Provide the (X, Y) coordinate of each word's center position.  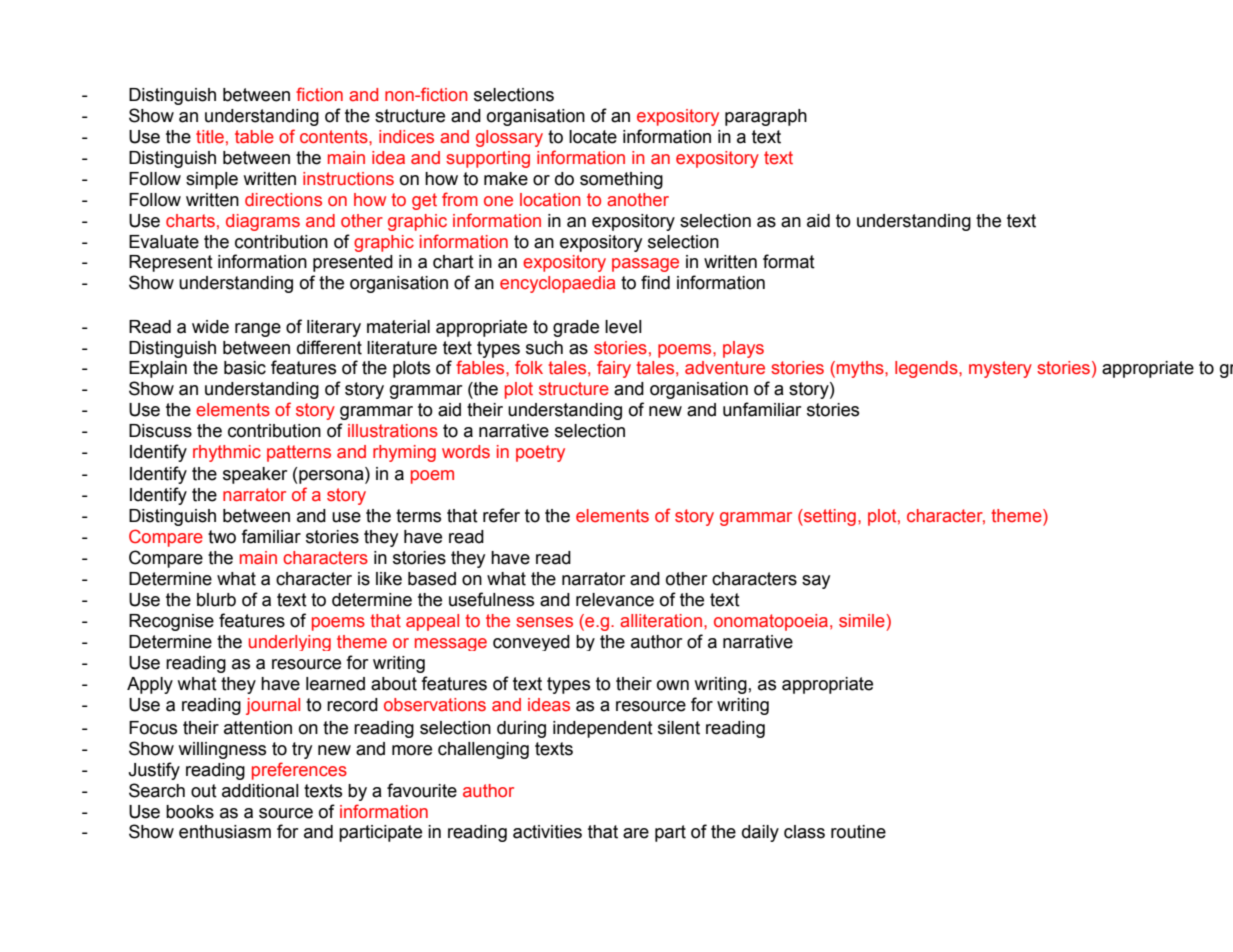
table (254, 137)
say (816, 582)
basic (245, 368)
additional (260, 791)
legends (927, 369)
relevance (615, 600)
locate (593, 137)
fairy (614, 369)
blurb (216, 600)
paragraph (766, 117)
